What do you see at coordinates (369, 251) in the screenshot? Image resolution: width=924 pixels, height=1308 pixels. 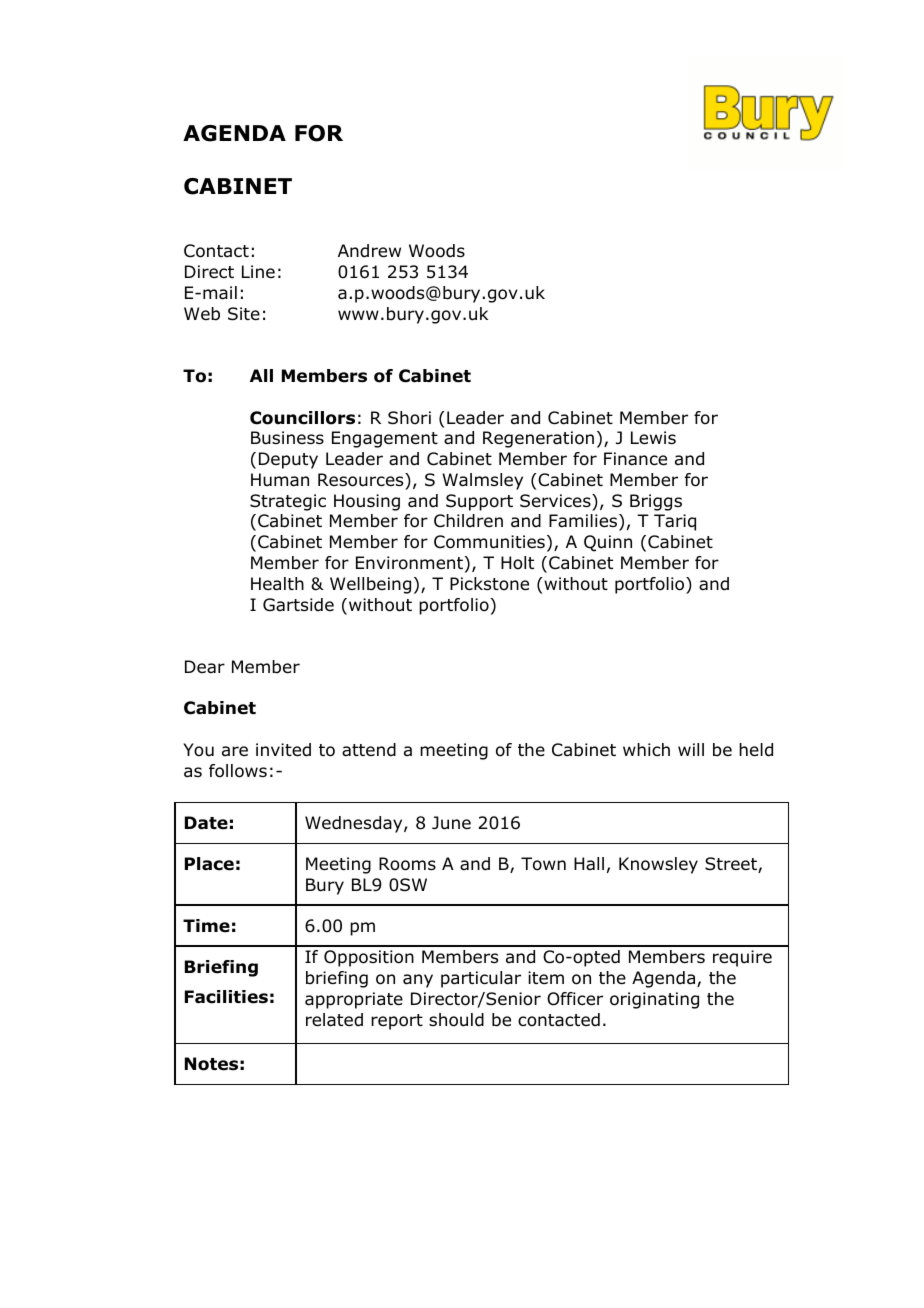 I see `Andrew` at bounding box center [369, 251].
